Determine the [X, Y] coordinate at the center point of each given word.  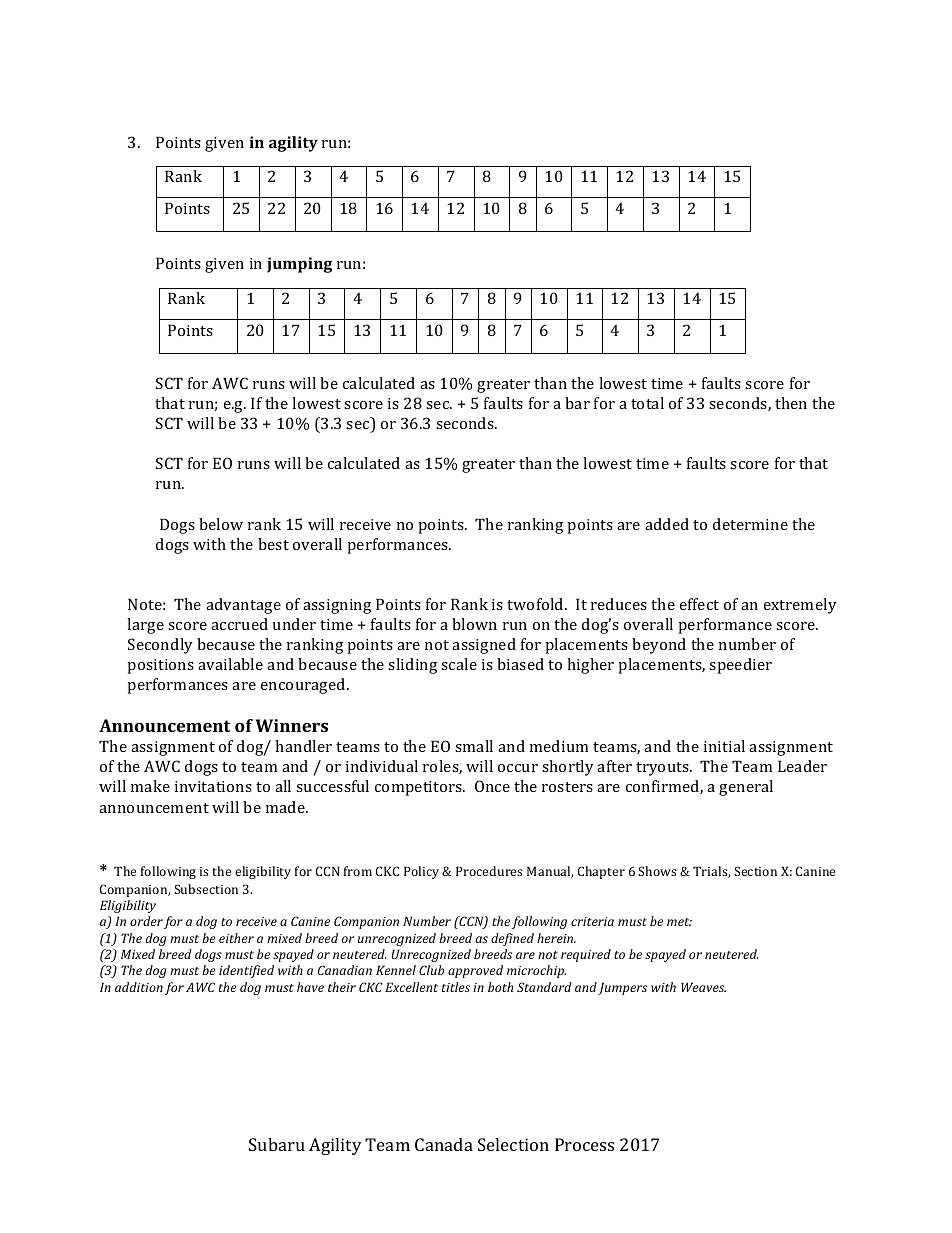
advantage [243, 606]
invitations [213, 786]
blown [474, 624]
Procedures [489, 871]
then [791, 403]
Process [584, 1144]
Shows [657, 871]
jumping [299, 265]
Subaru [277, 1144]
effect [699, 604]
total [647, 403]
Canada [444, 1144]
